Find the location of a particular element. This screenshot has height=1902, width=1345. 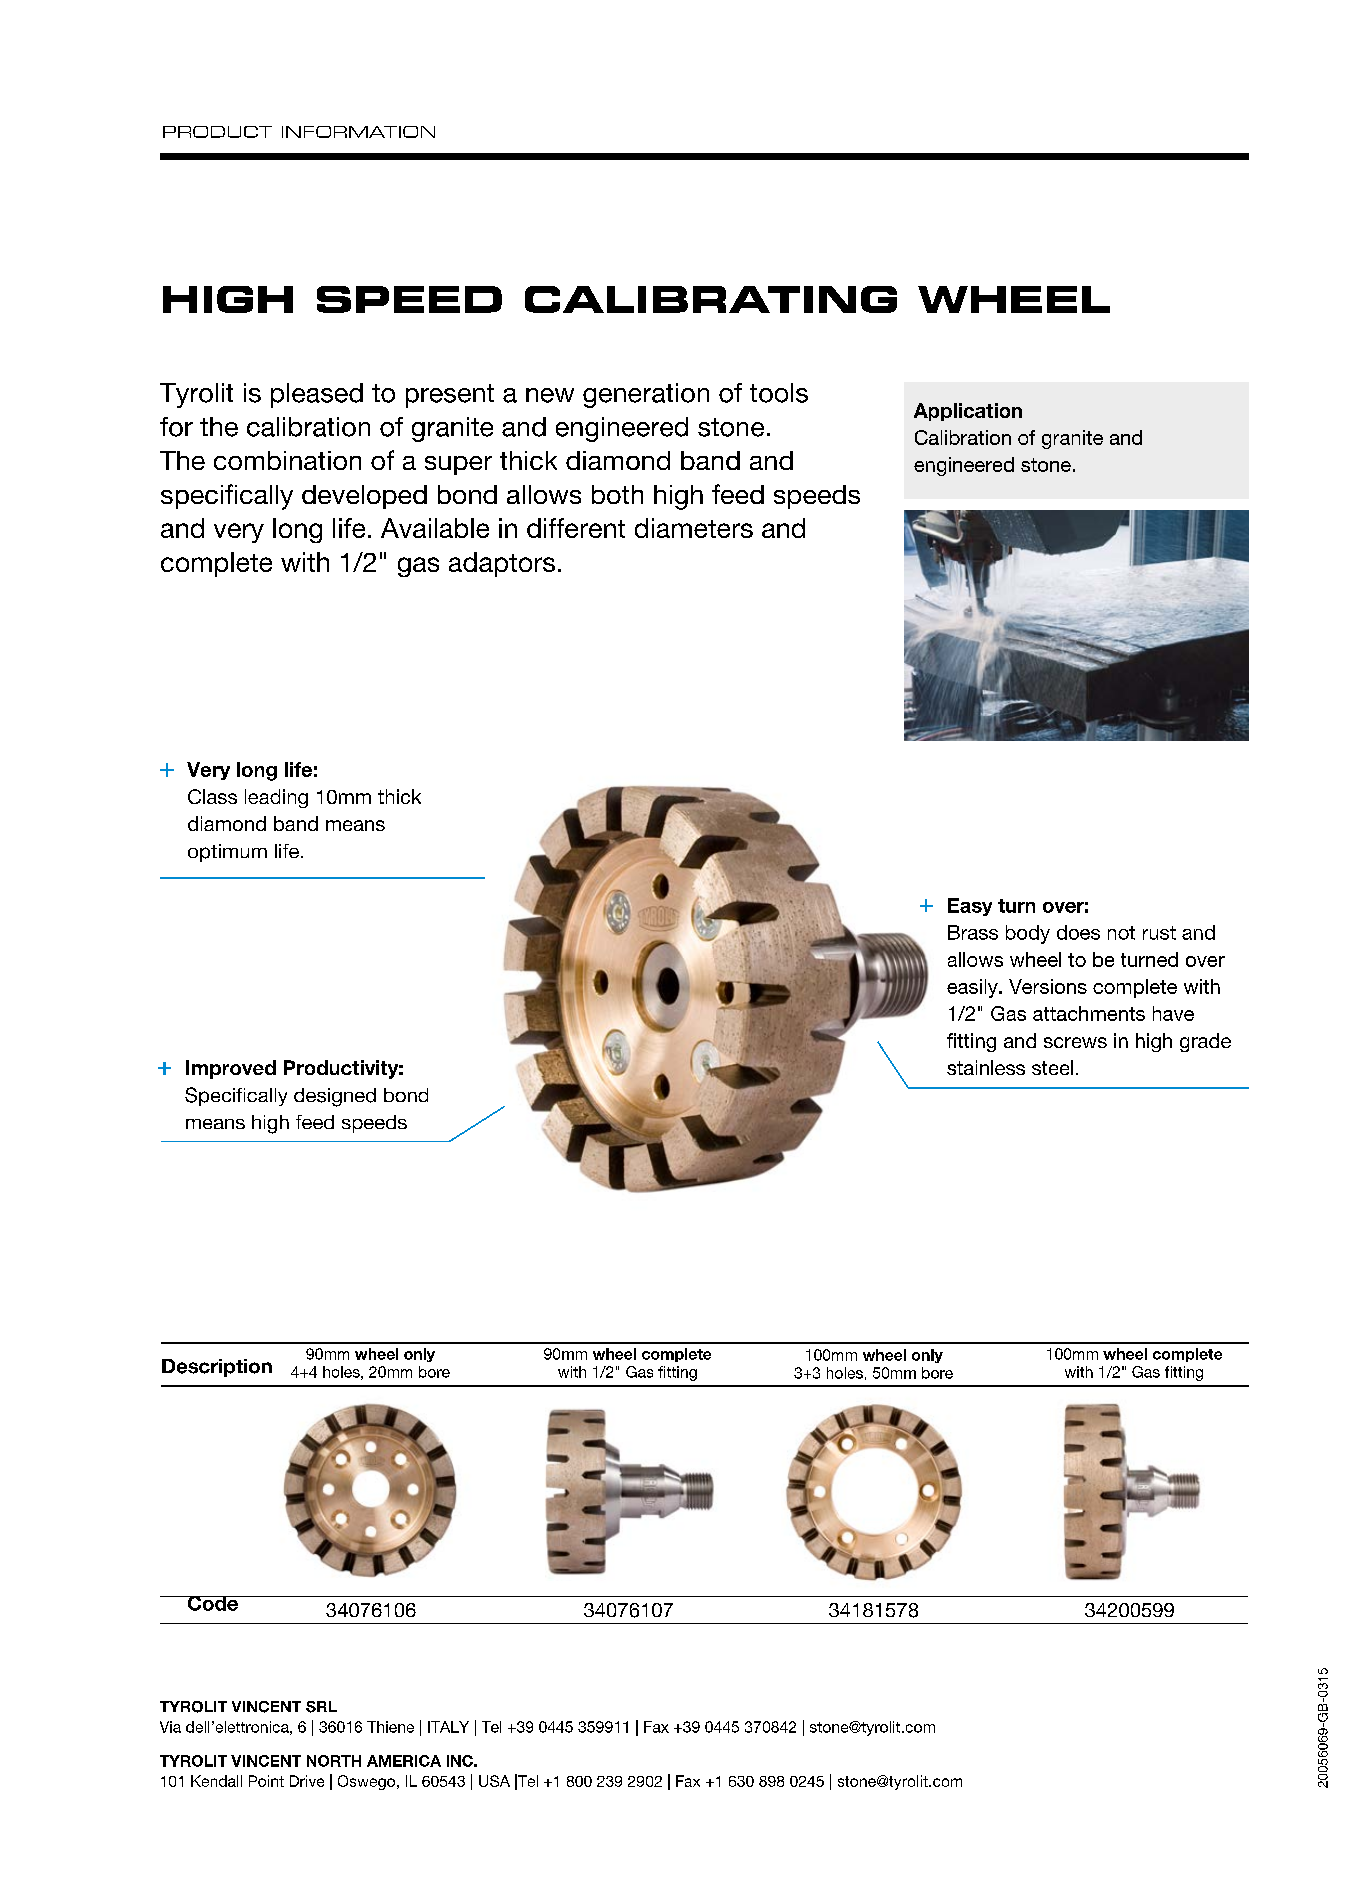

information is located at coordinates (358, 132).
